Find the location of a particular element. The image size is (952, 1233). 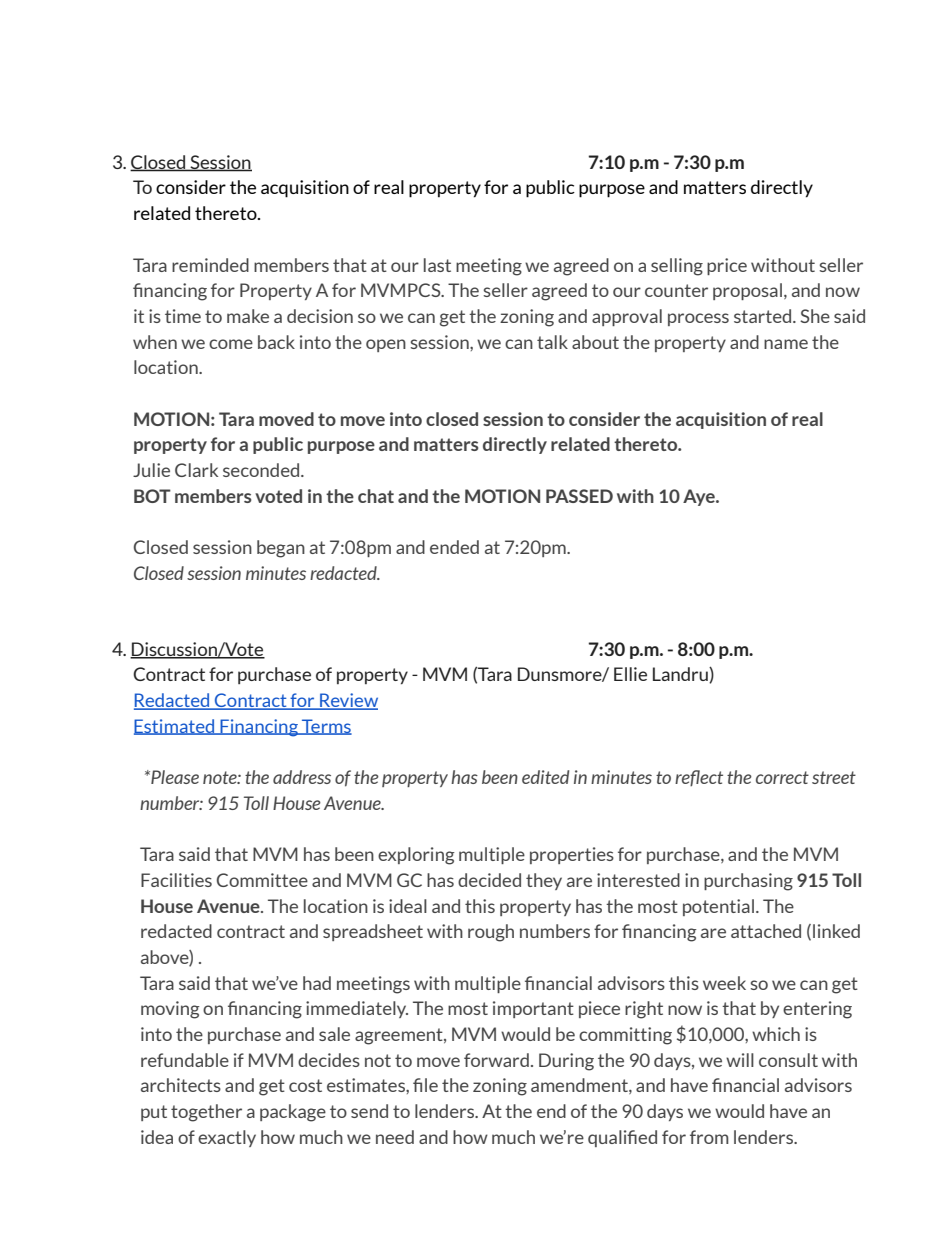

proposal is located at coordinates (747, 291).
